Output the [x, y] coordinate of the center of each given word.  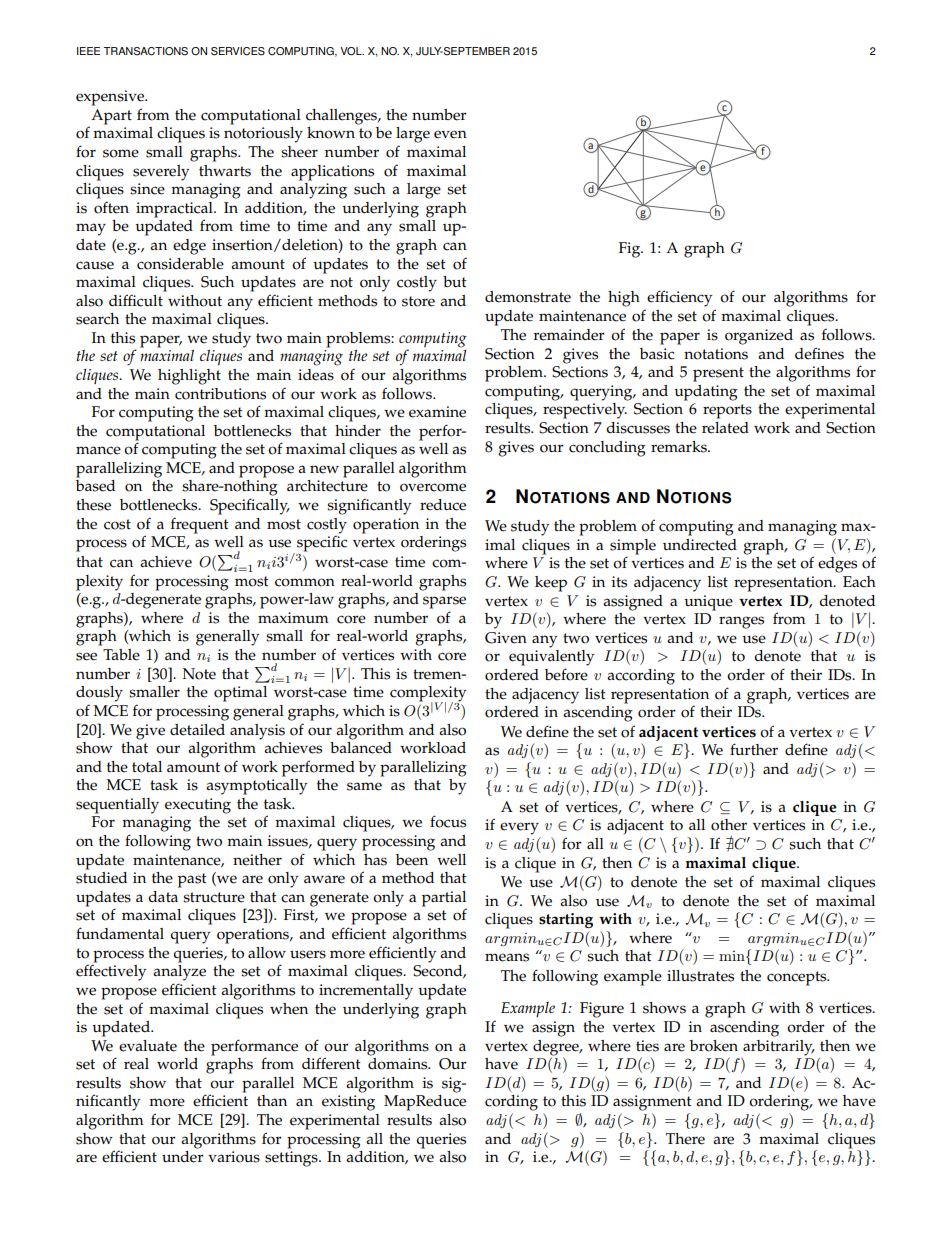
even [450, 134]
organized [759, 337]
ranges [741, 622]
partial [444, 900]
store [418, 301]
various [234, 1157]
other [729, 825]
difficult [136, 300]
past [192, 880]
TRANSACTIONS [146, 51]
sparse [444, 602]
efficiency [679, 298]
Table [121, 655]
